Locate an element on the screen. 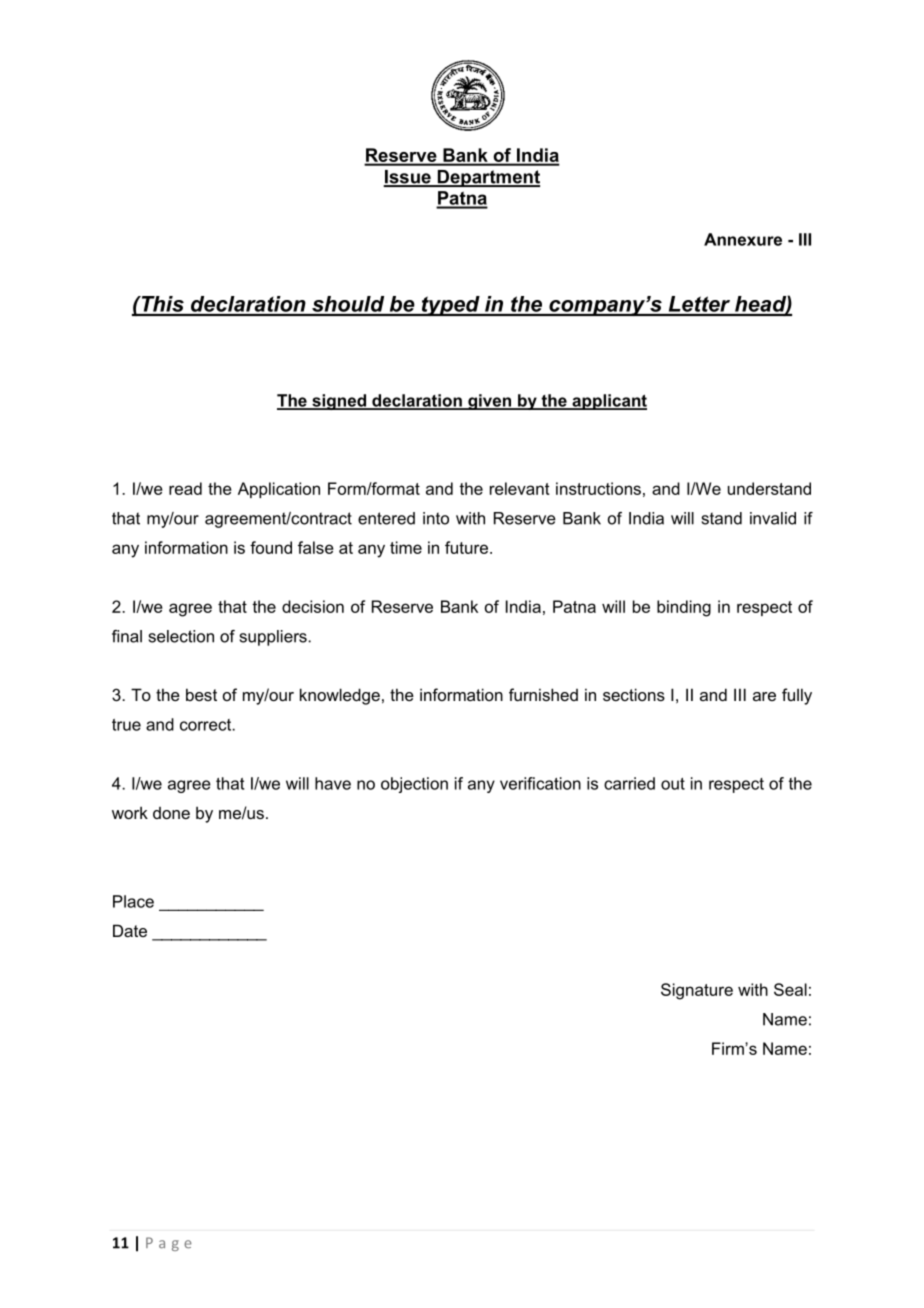 The image size is (924, 1308). Department is located at coordinates (487, 178).
